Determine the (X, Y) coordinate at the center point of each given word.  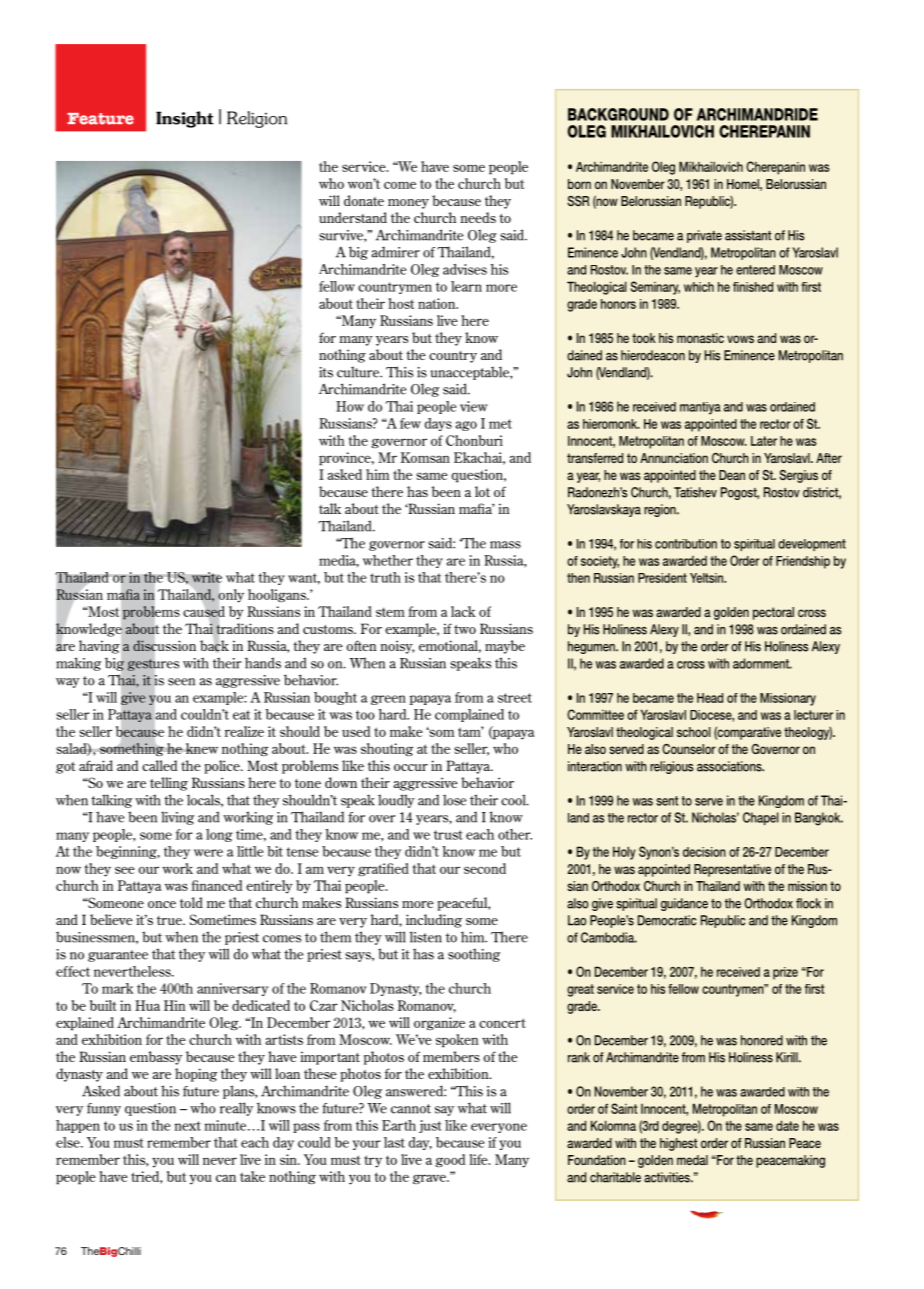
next (187, 1126)
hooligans (278, 596)
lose (454, 800)
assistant (748, 235)
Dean (732, 475)
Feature (100, 119)
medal (692, 1160)
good (450, 1161)
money (408, 204)
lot (482, 491)
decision (704, 852)
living (177, 818)
